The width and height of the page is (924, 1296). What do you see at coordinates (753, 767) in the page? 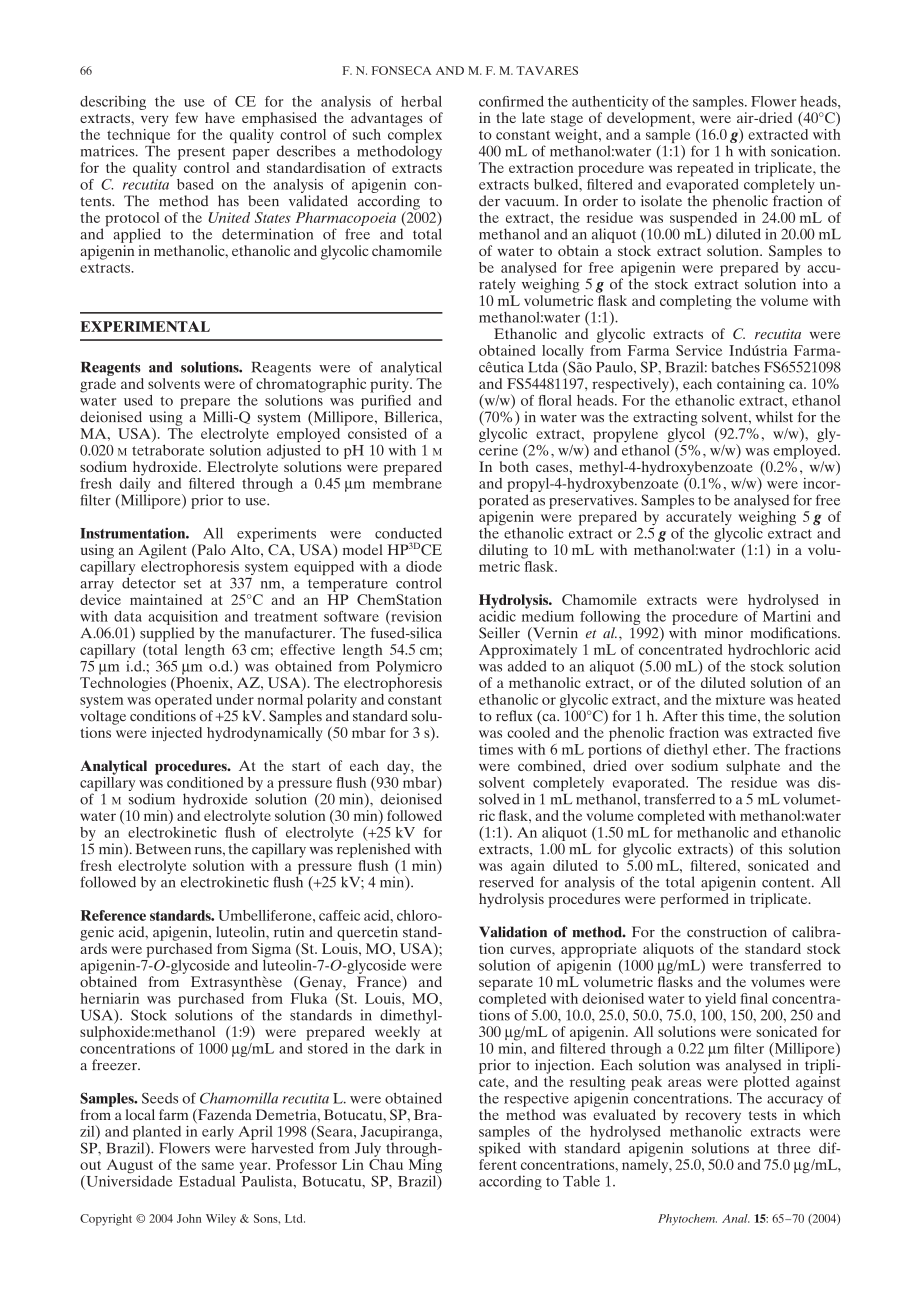
I see `sulphate` at bounding box center [753, 767].
